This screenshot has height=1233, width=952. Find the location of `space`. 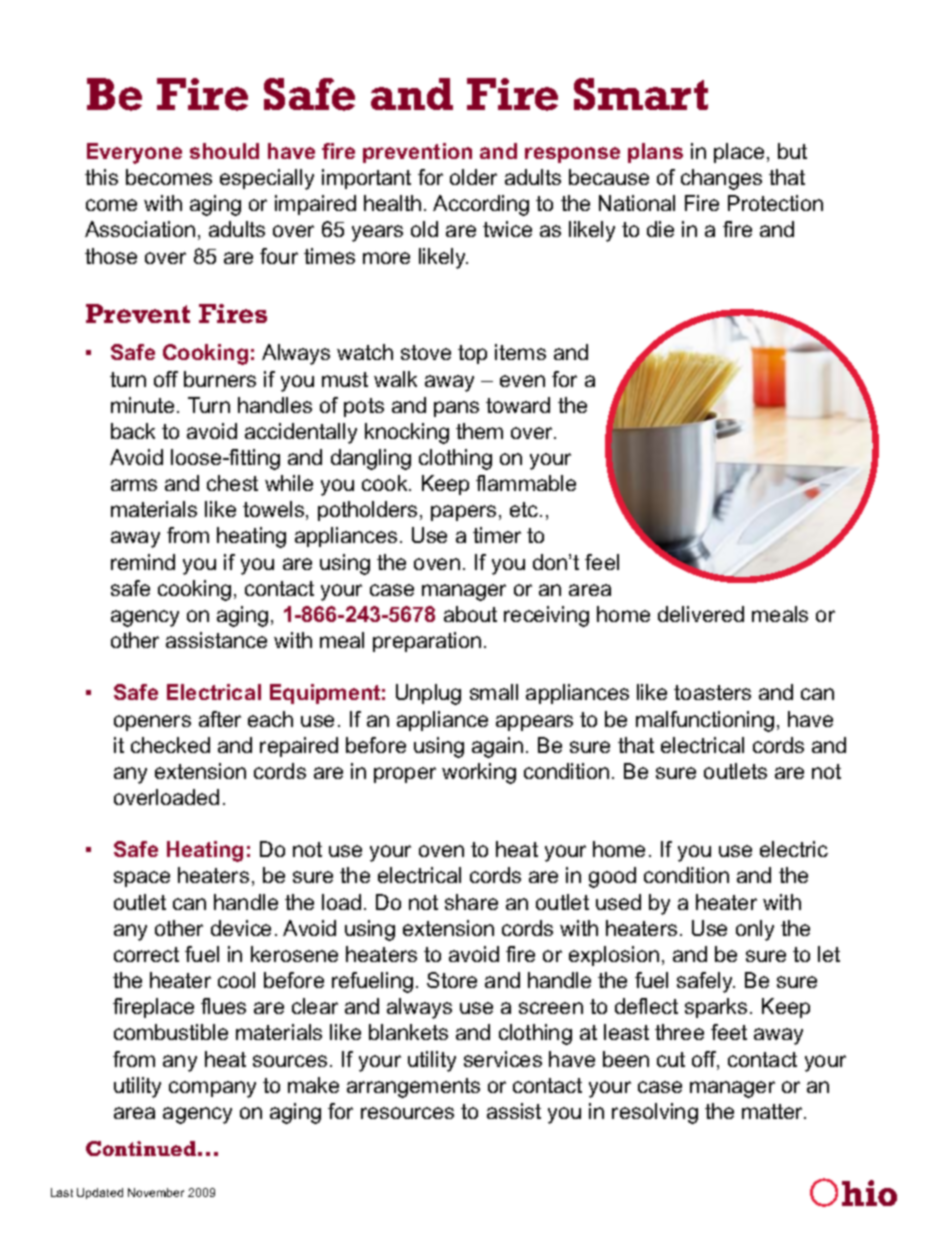

space is located at coordinates (142, 879).
